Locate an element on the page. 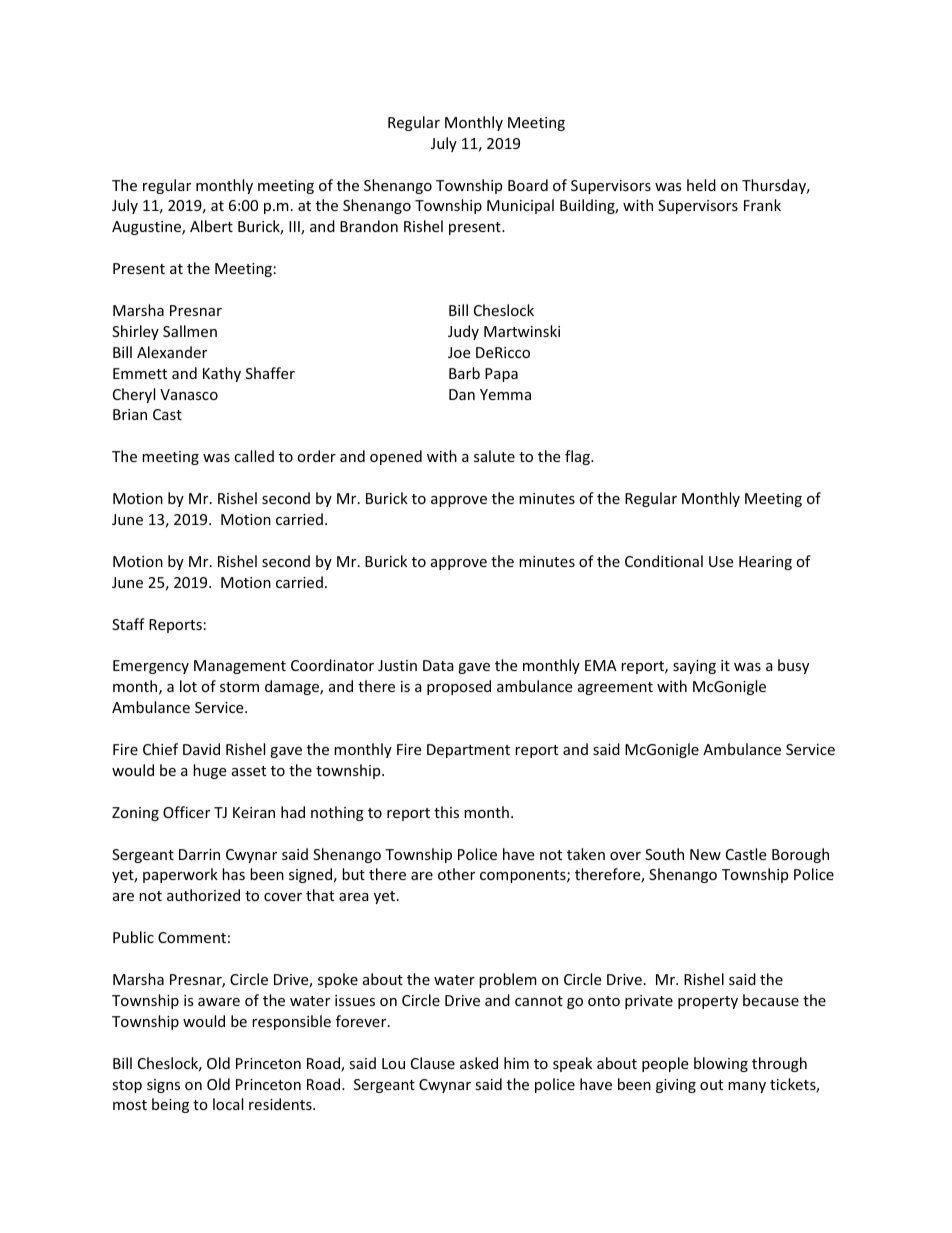  other is located at coordinates (456, 874).
